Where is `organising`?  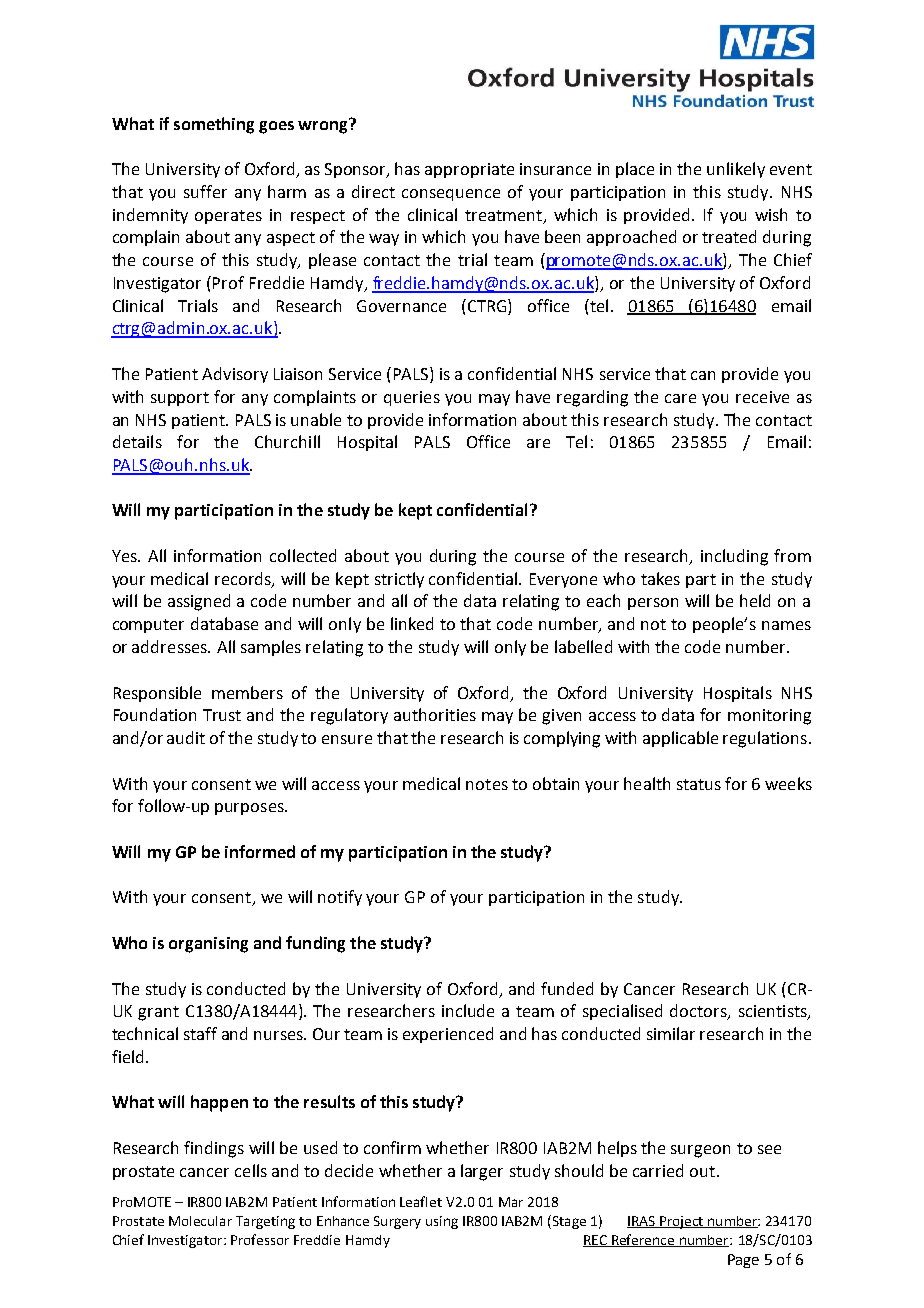 organising is located at coordinates (208, 945).
